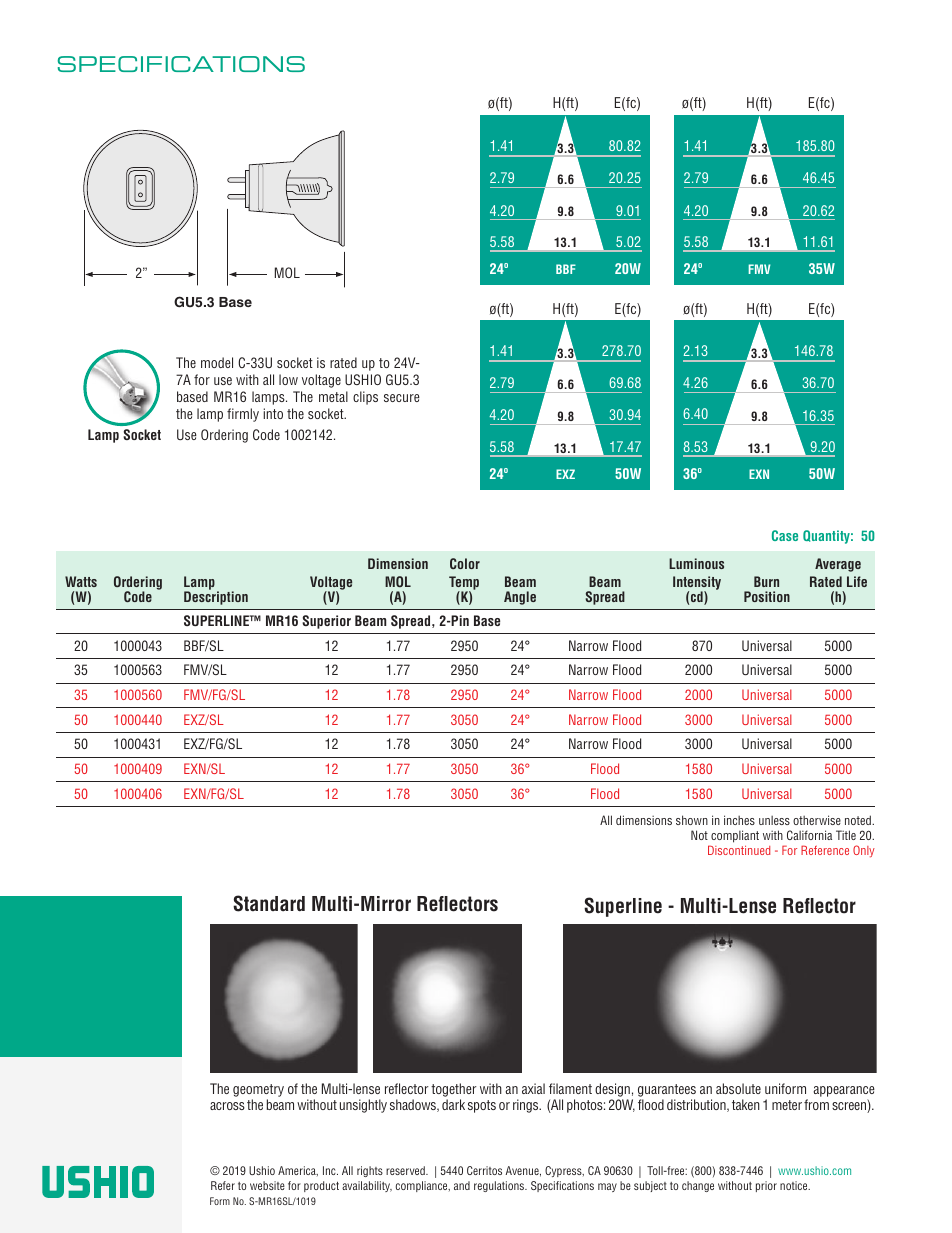 The width and height of the image is (952, 1233). Describe the element at coordinates (402, 398) in the image. I see `secure` at that location.
